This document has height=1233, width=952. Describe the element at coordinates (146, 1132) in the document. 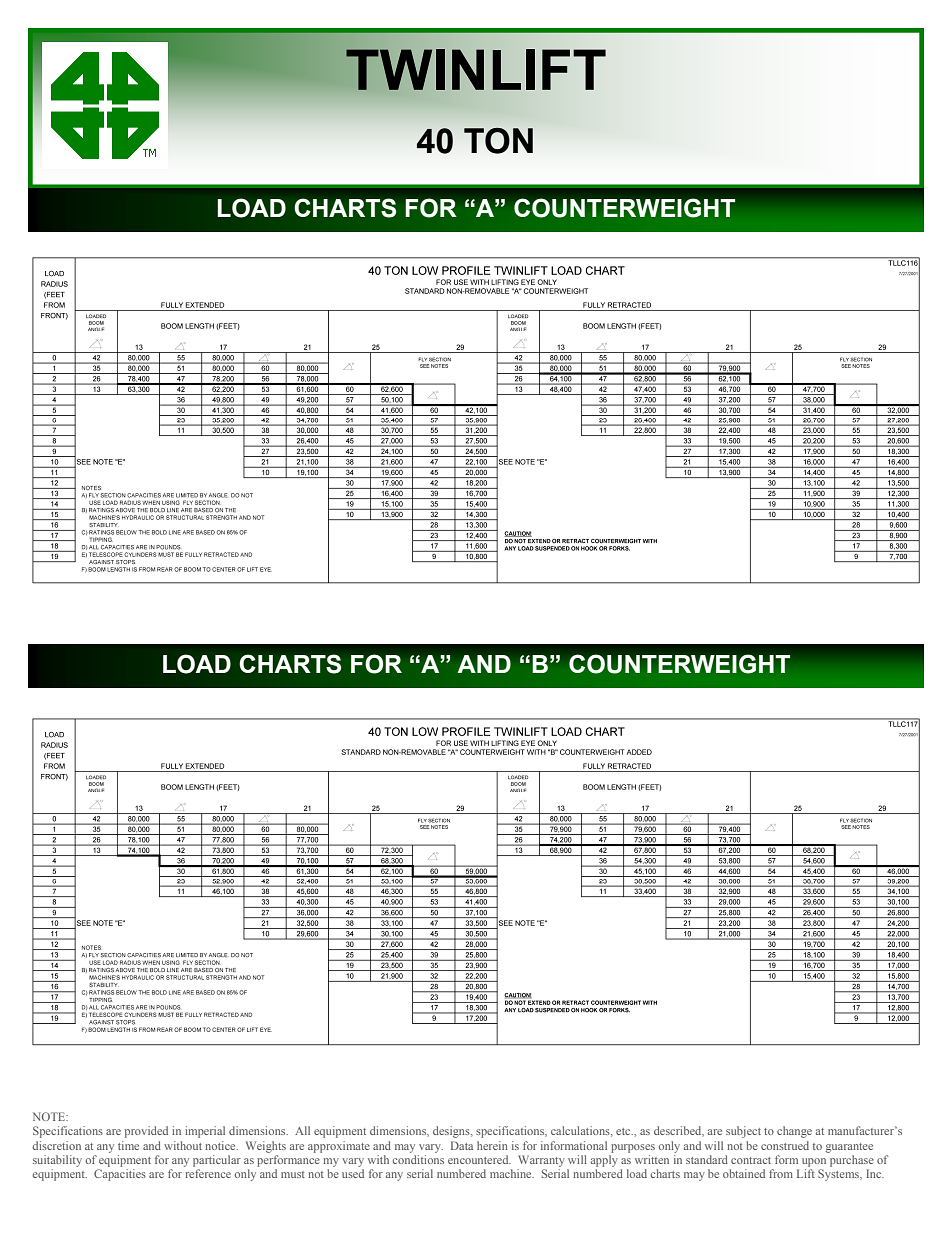

I see `provided` at that location.
